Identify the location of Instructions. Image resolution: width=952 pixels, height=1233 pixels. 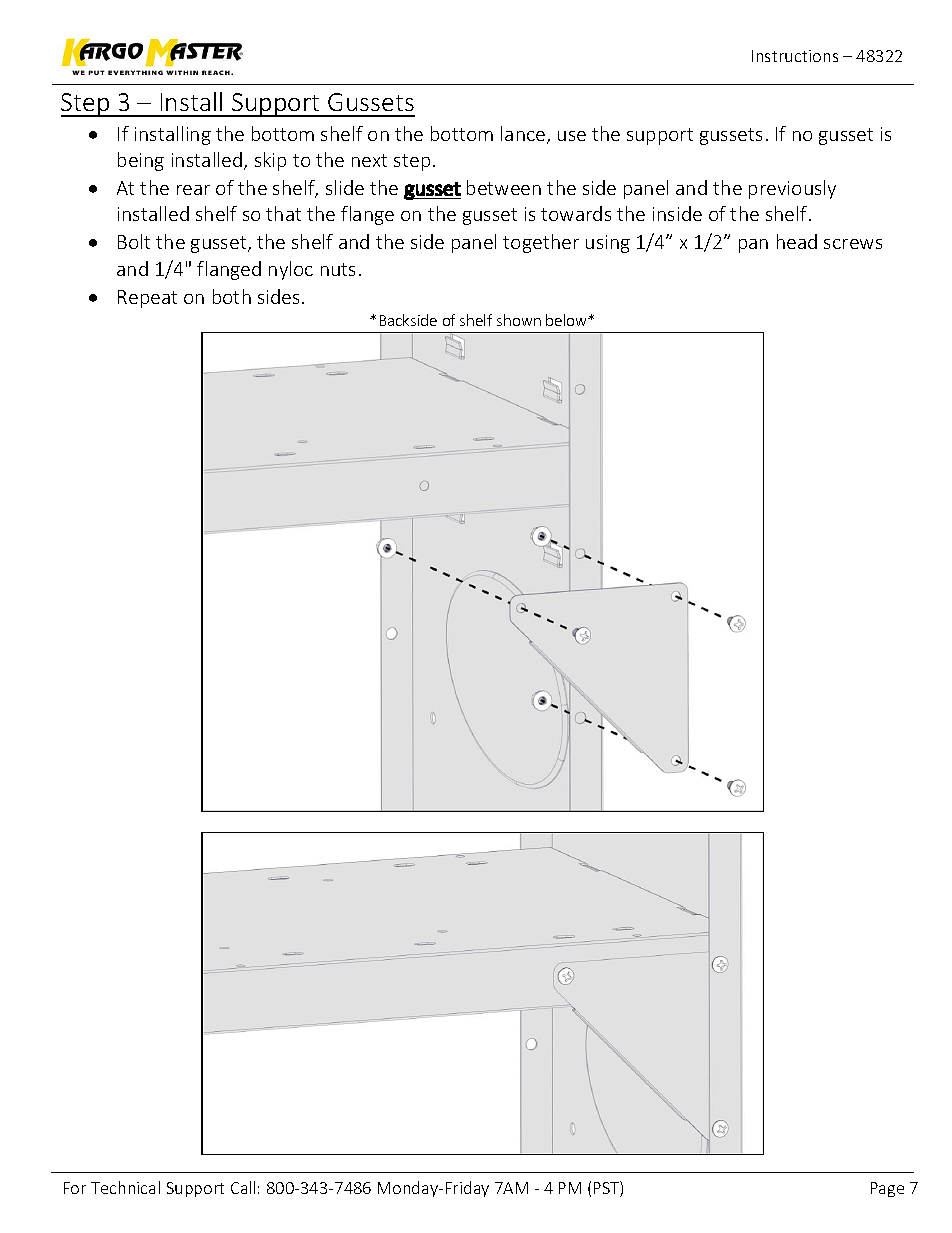
(795, 56).
